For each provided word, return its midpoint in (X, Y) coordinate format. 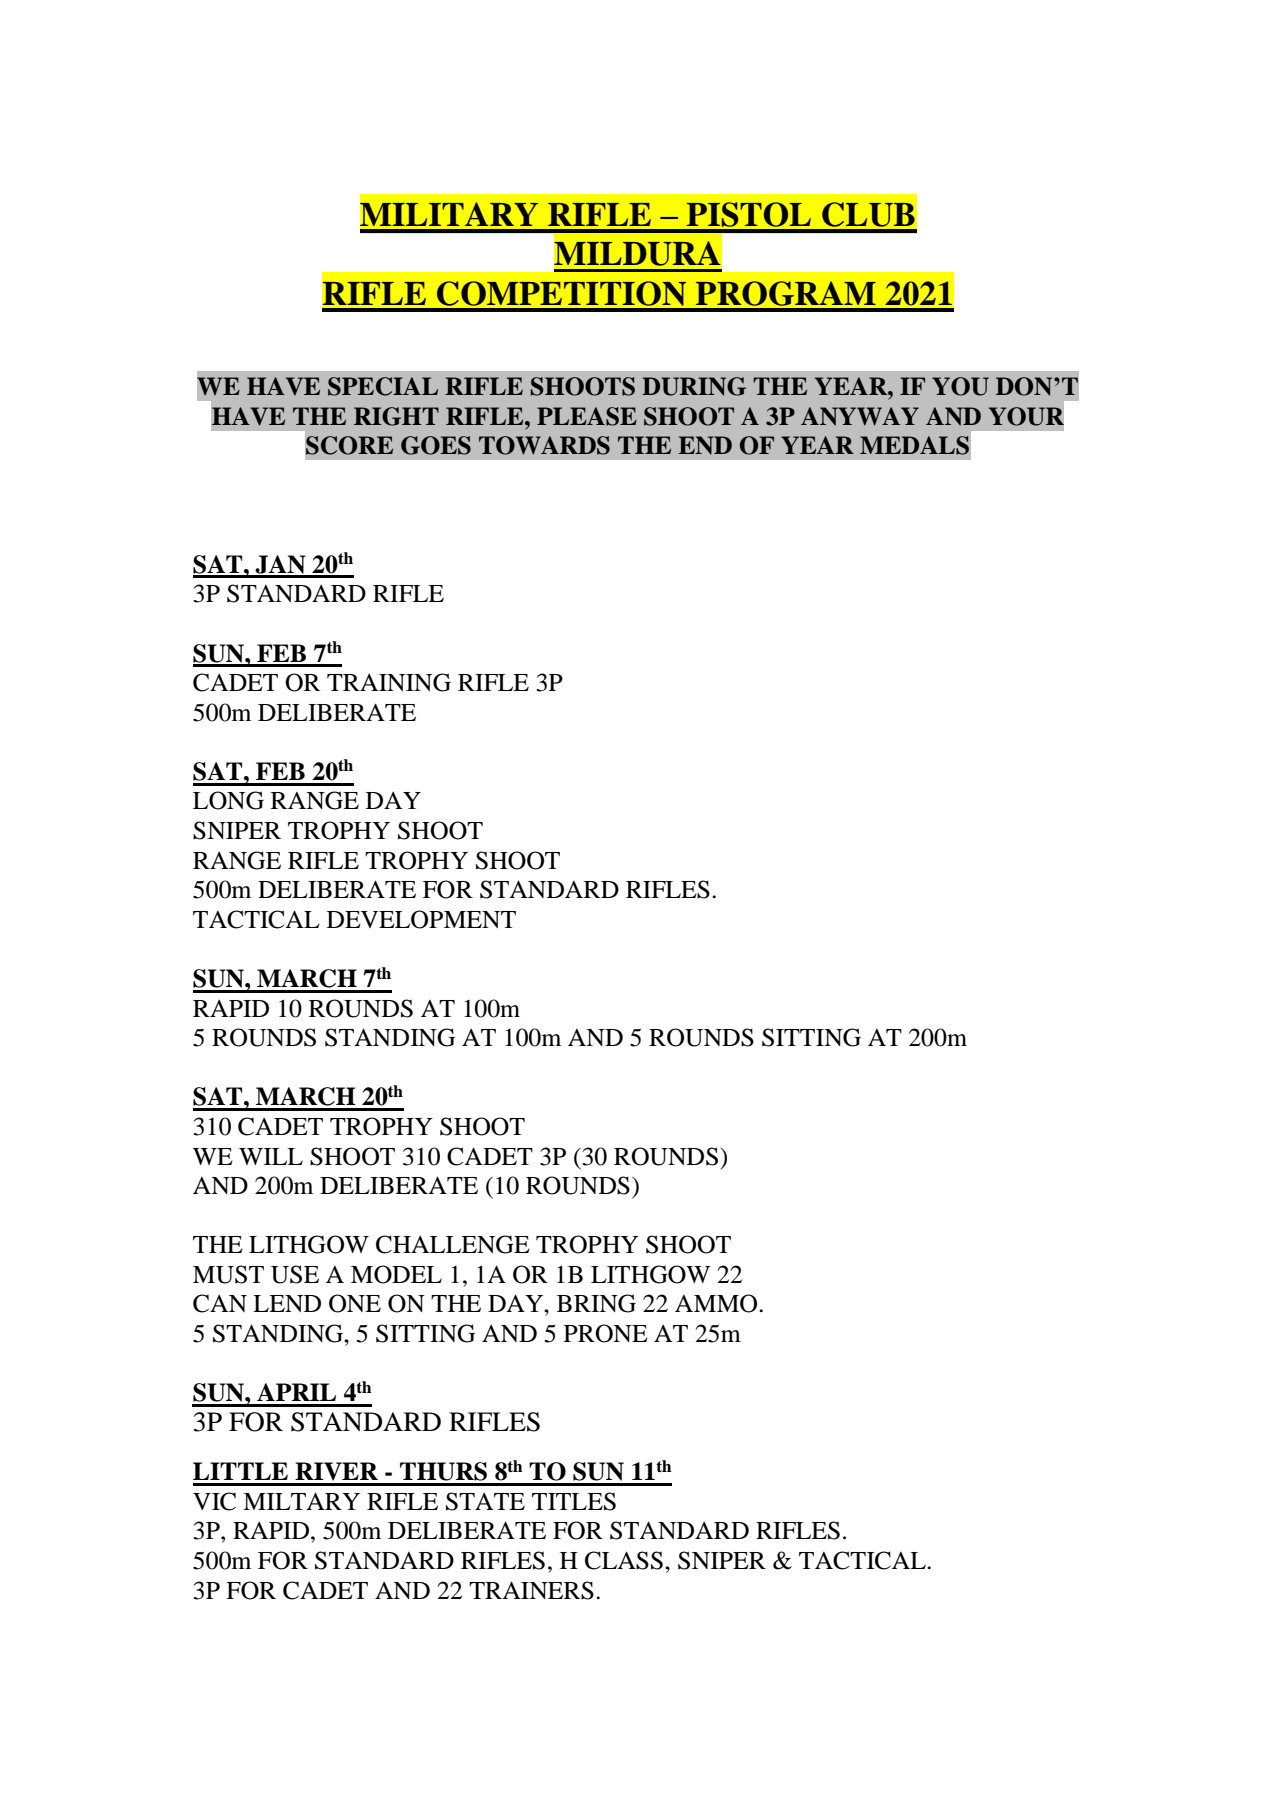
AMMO (717, 1303)
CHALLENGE (453, 1244)
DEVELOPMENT (421, 919)
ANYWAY (860, 416)
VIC (214, 1501)
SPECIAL (383, 386)
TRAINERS (531, 1590)
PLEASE (587, 416)
